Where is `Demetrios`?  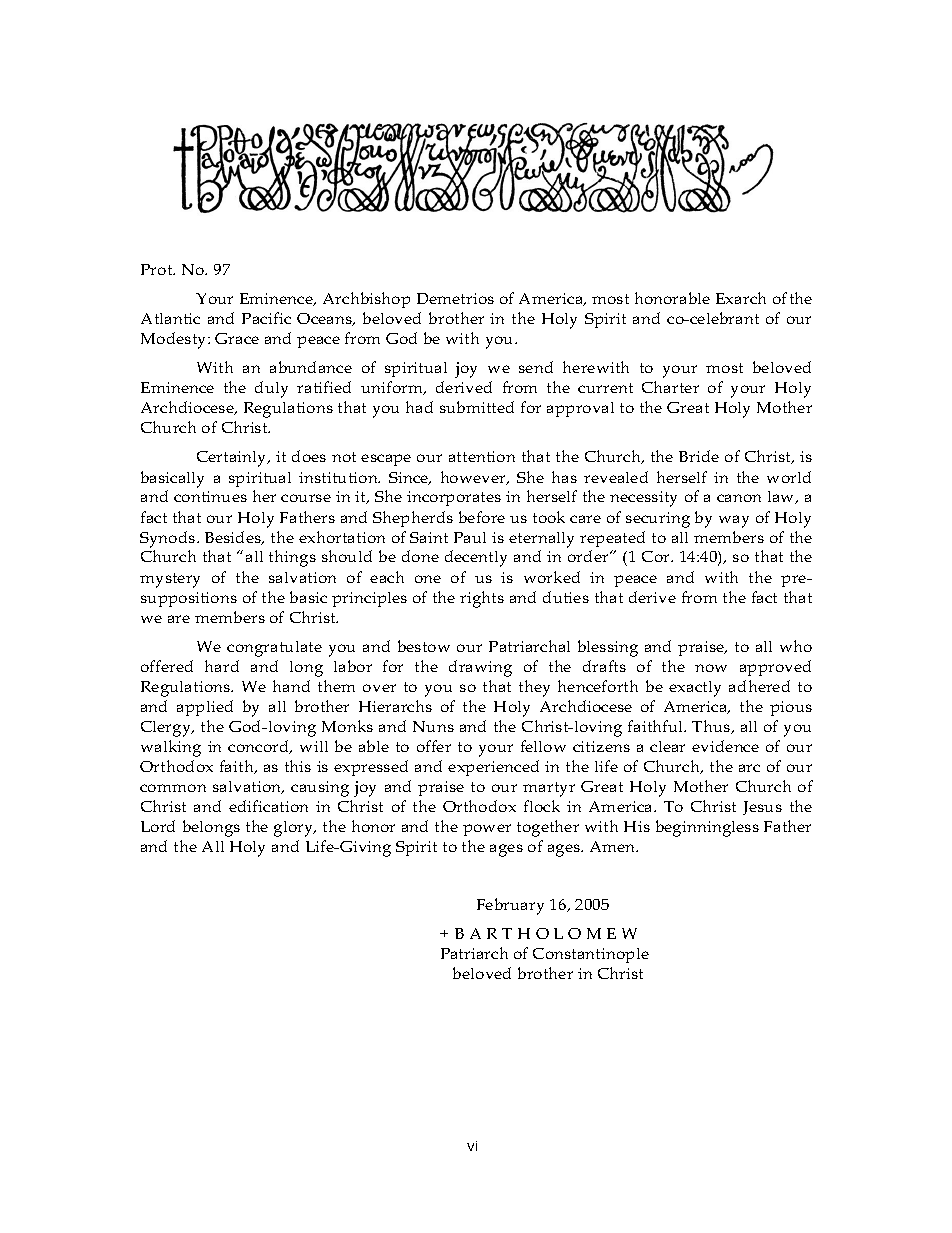
Demetrios is located at coordinates (455, 298).
